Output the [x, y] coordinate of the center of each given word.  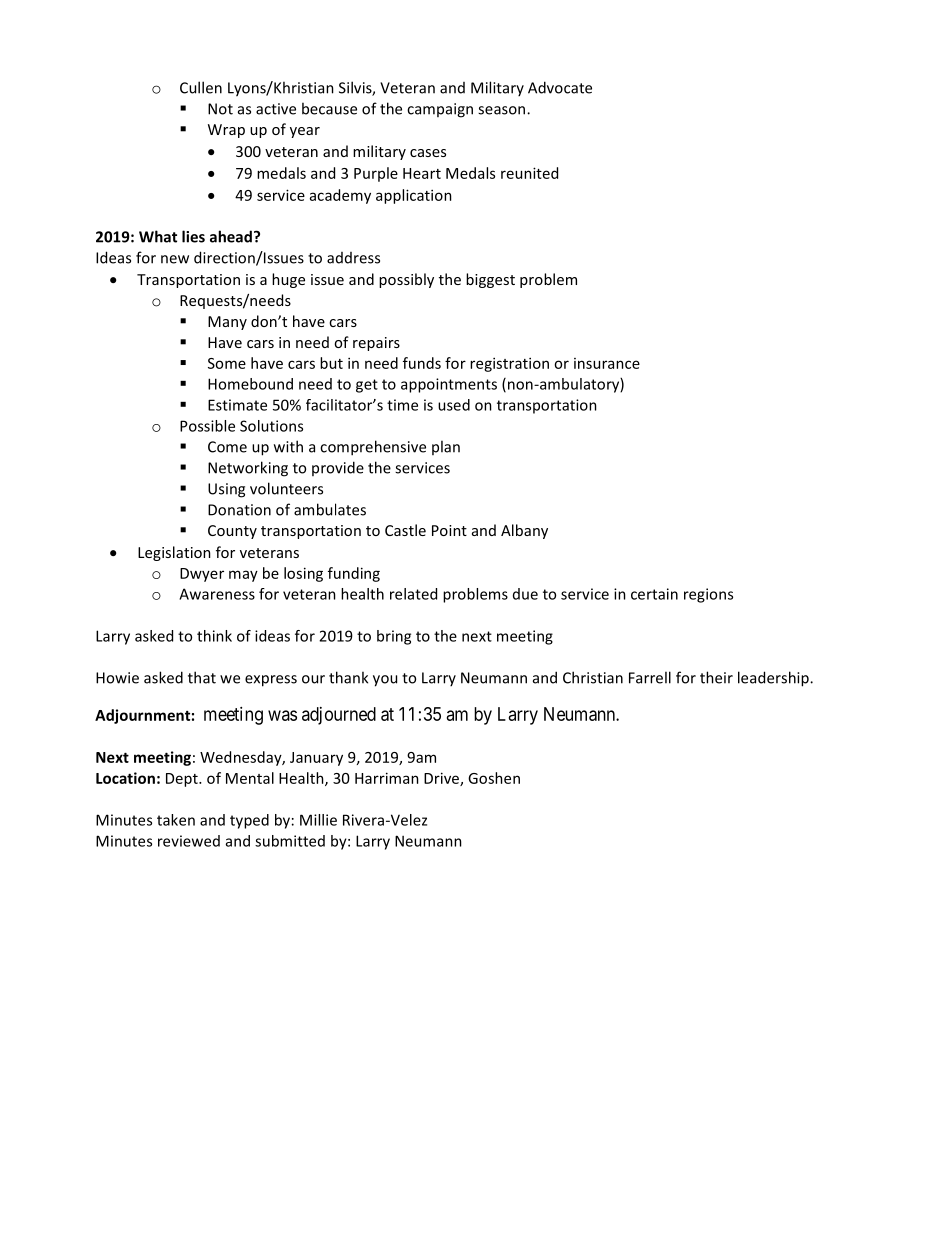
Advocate [560, 87]
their [716, 677]
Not [220, 109]
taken [176, 820]
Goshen [494, 778]
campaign [440, 110]
